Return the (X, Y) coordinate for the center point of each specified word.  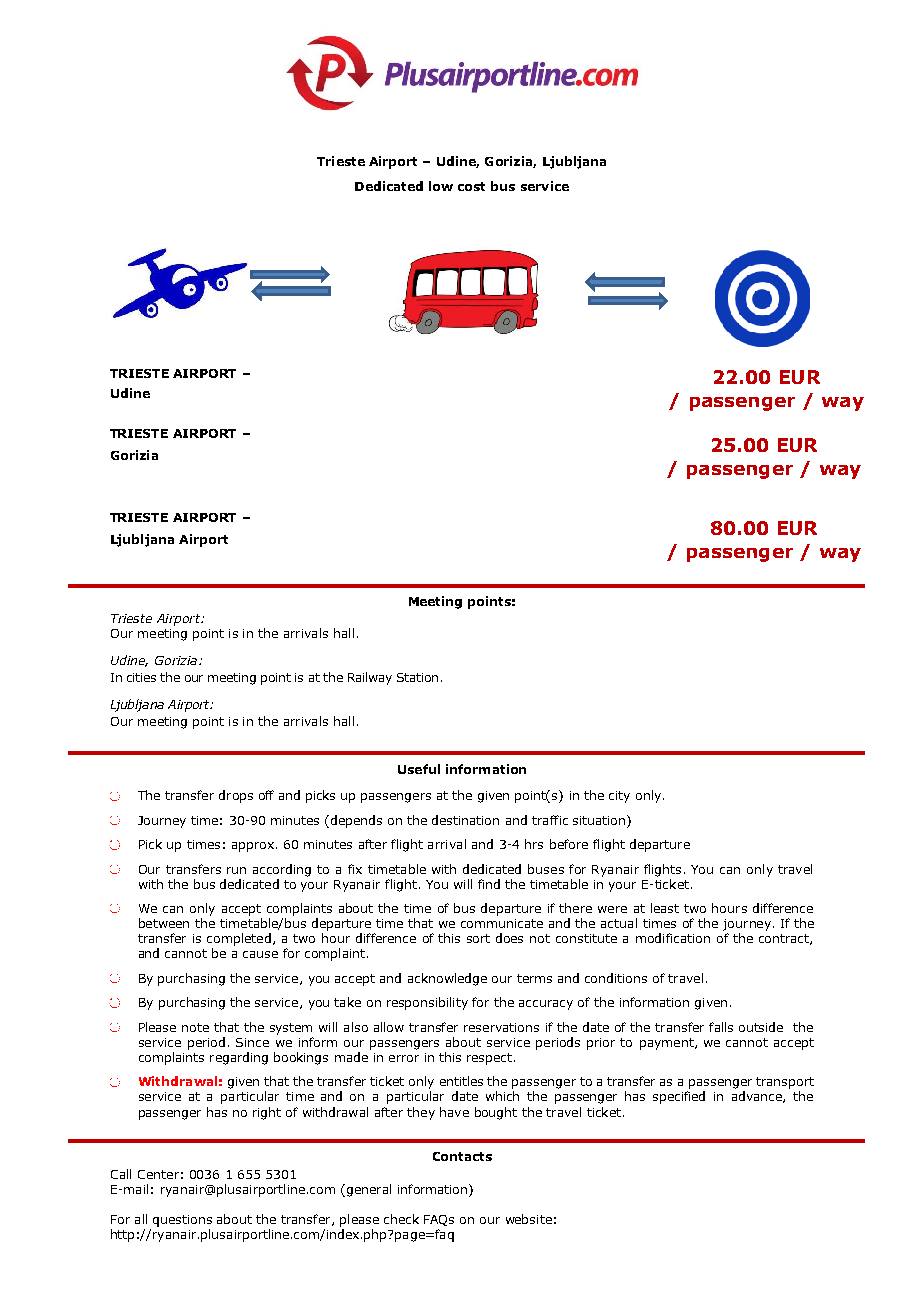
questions (182, 1221)
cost (471, 186)
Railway (370, 678)
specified (679, 1097)
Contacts (462, 1156)
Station (417, 677)
